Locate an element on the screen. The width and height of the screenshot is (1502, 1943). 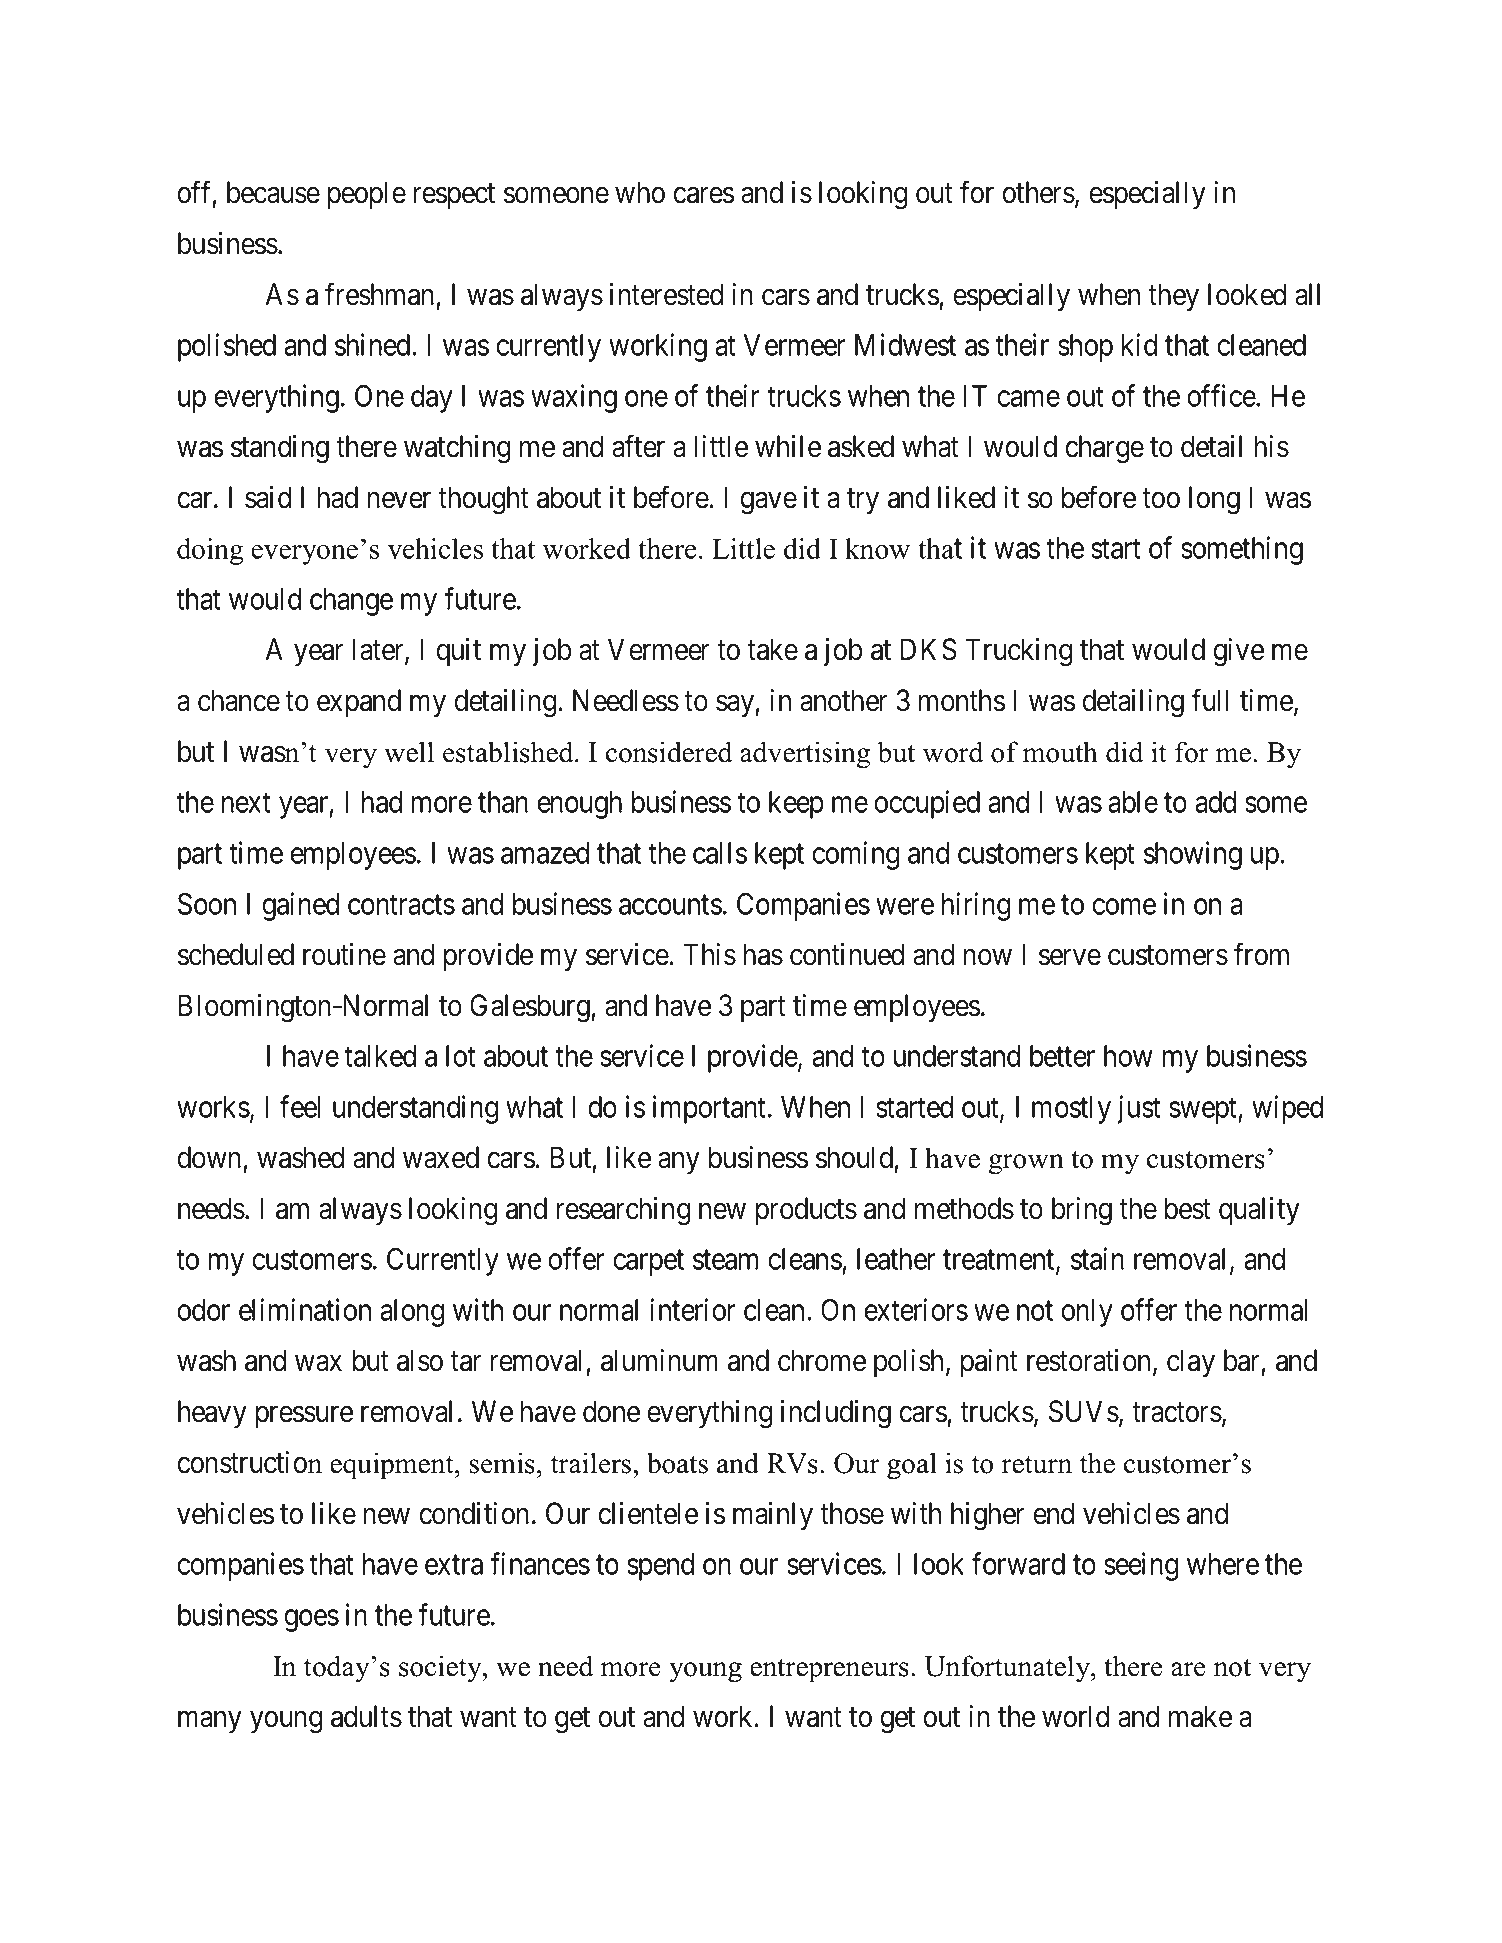
elimination is located at coordinates (305, 1309).
